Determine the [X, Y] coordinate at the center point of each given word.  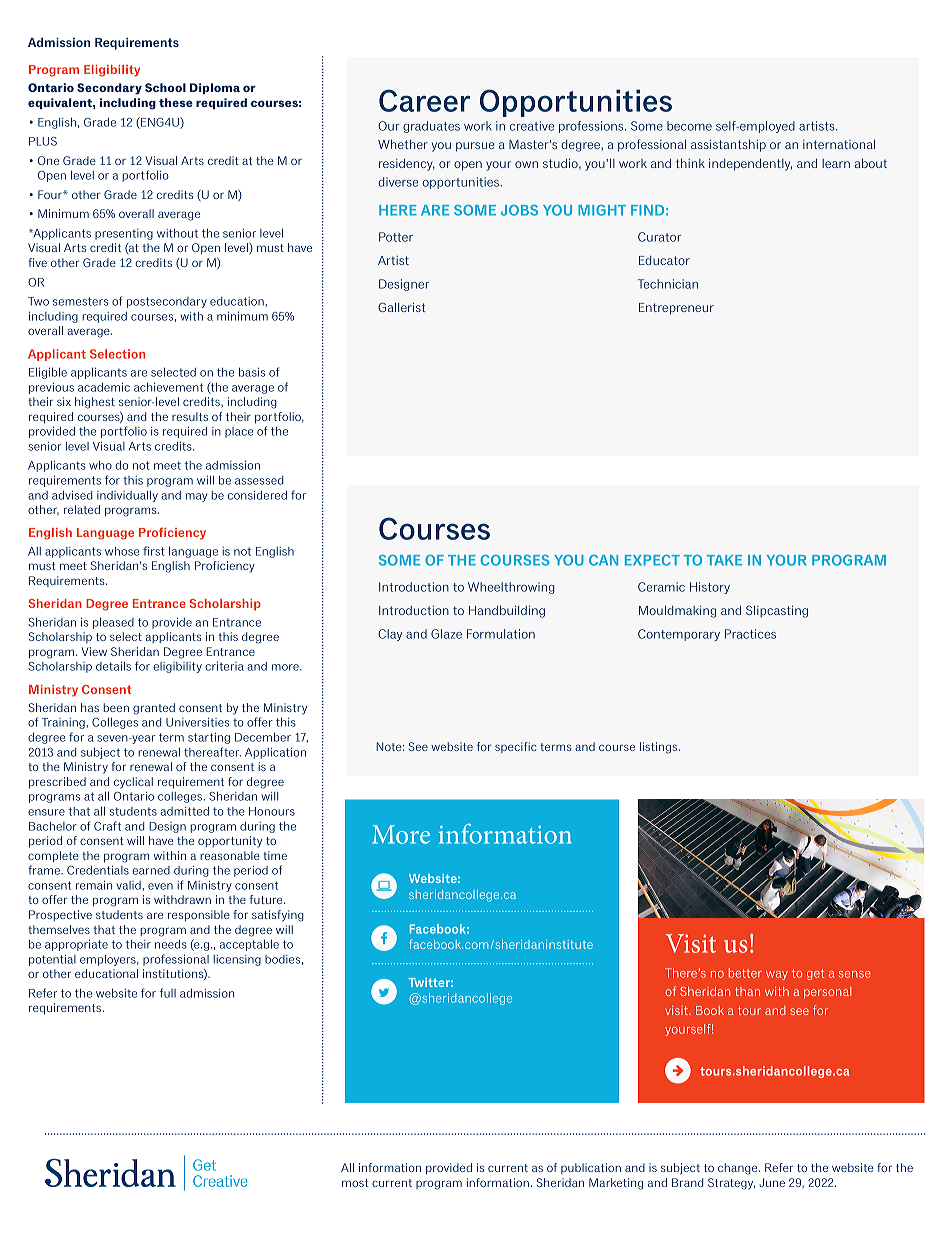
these [176, 102]
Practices [750, 634]
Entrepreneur [676, 309]
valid [128, 885]
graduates [431, 127]
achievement [168, 387]
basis [252, 372]
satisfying [278, 916]
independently [750, 164]
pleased [113, 623]
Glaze [446, 634]
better [745, 973]
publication [591, 1168]
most [355, 1183]
